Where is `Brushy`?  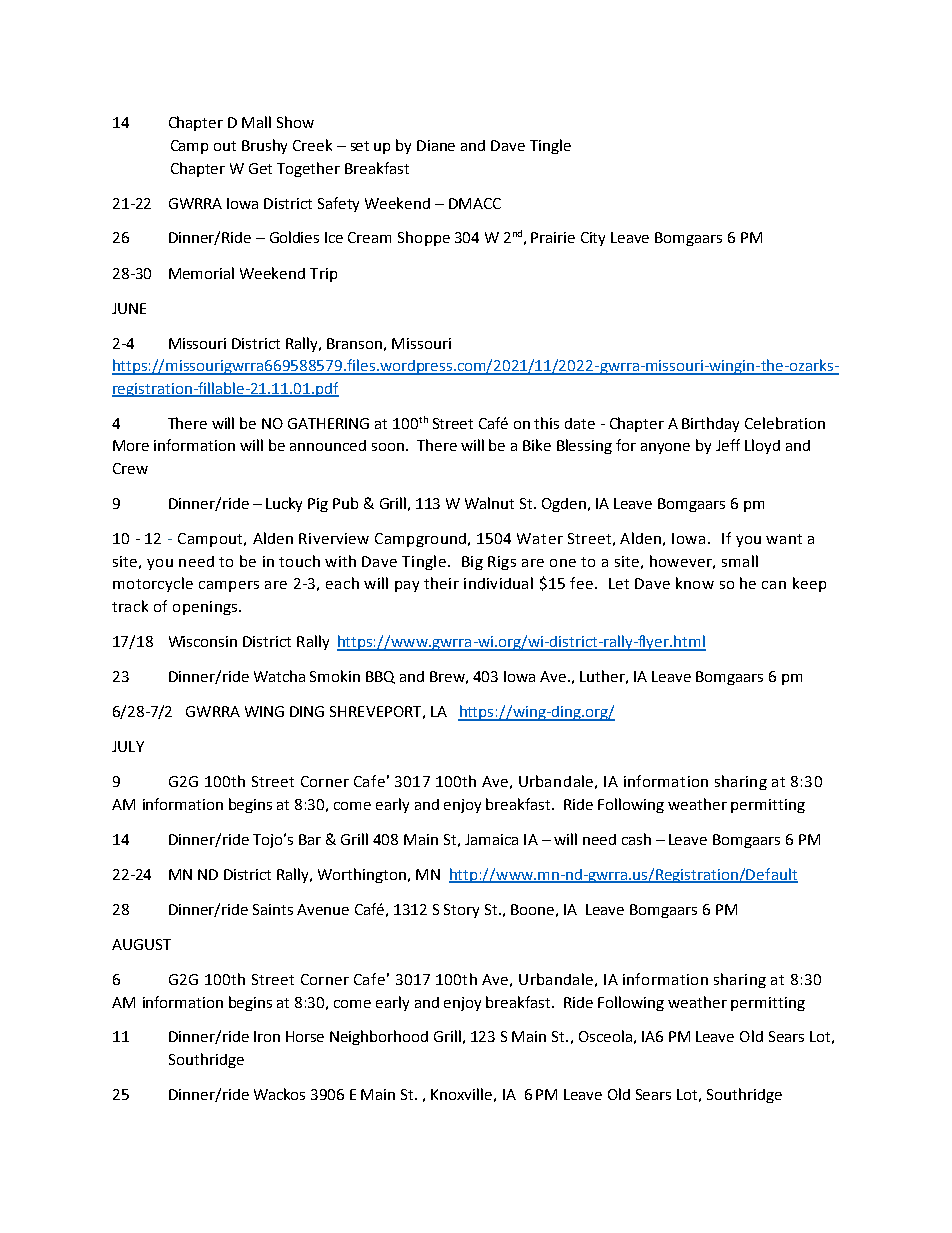 Brushy is located at coordinates (264, 146).
